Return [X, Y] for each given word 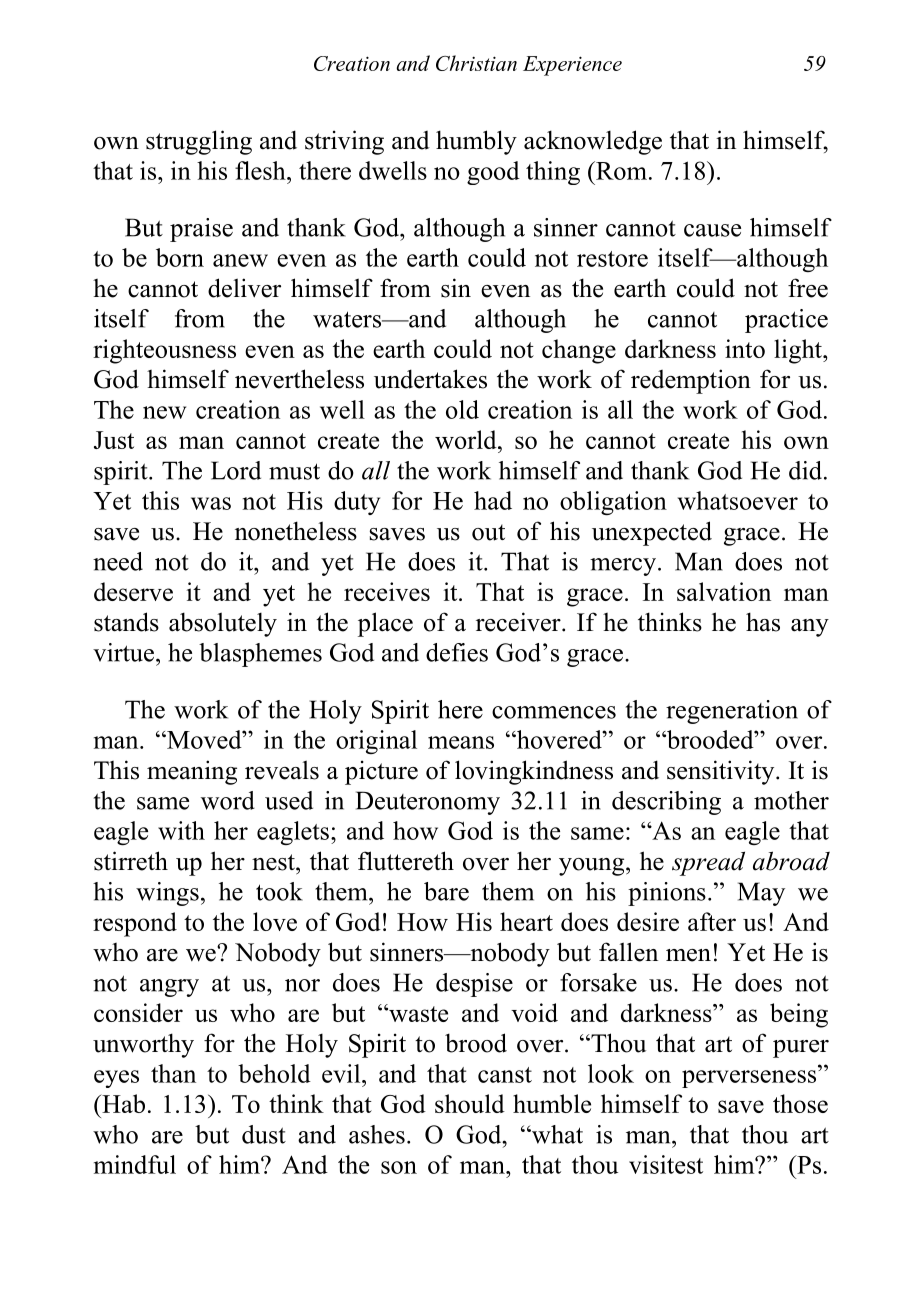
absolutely [223, 624]
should [470, 1103]
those [800, 1103]
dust [264, 1134]
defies [457, 652]
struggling [199, 142]
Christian [476, 63]
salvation [724, 591]
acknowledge [593, 142]
